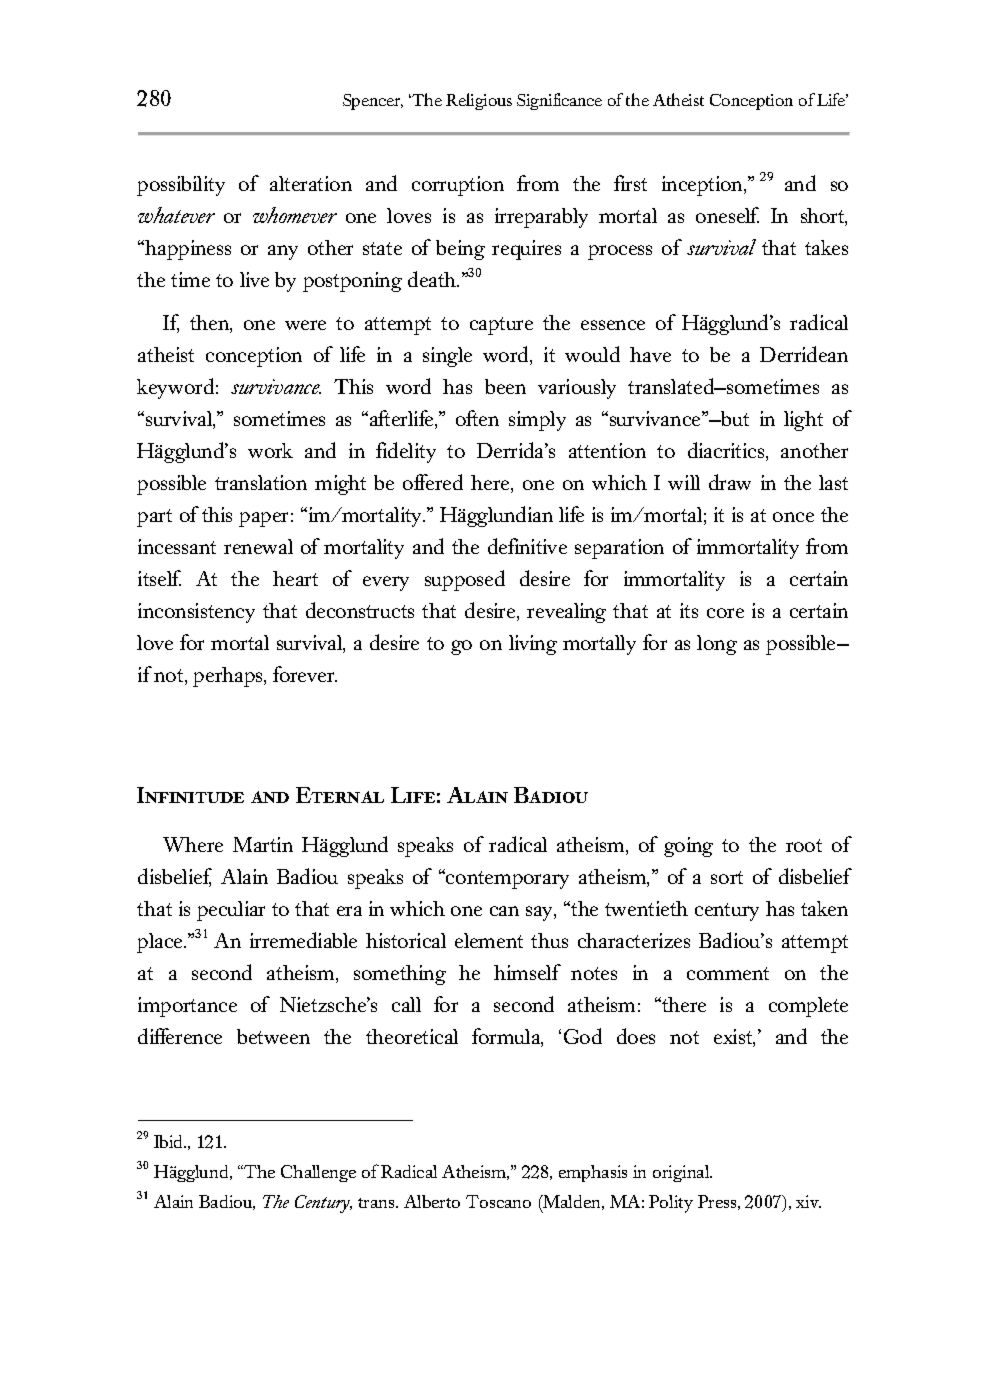 This page has width=987, height=1393. Describe the element at coordinates (270, 450) in the page. I see `work` at that location.
